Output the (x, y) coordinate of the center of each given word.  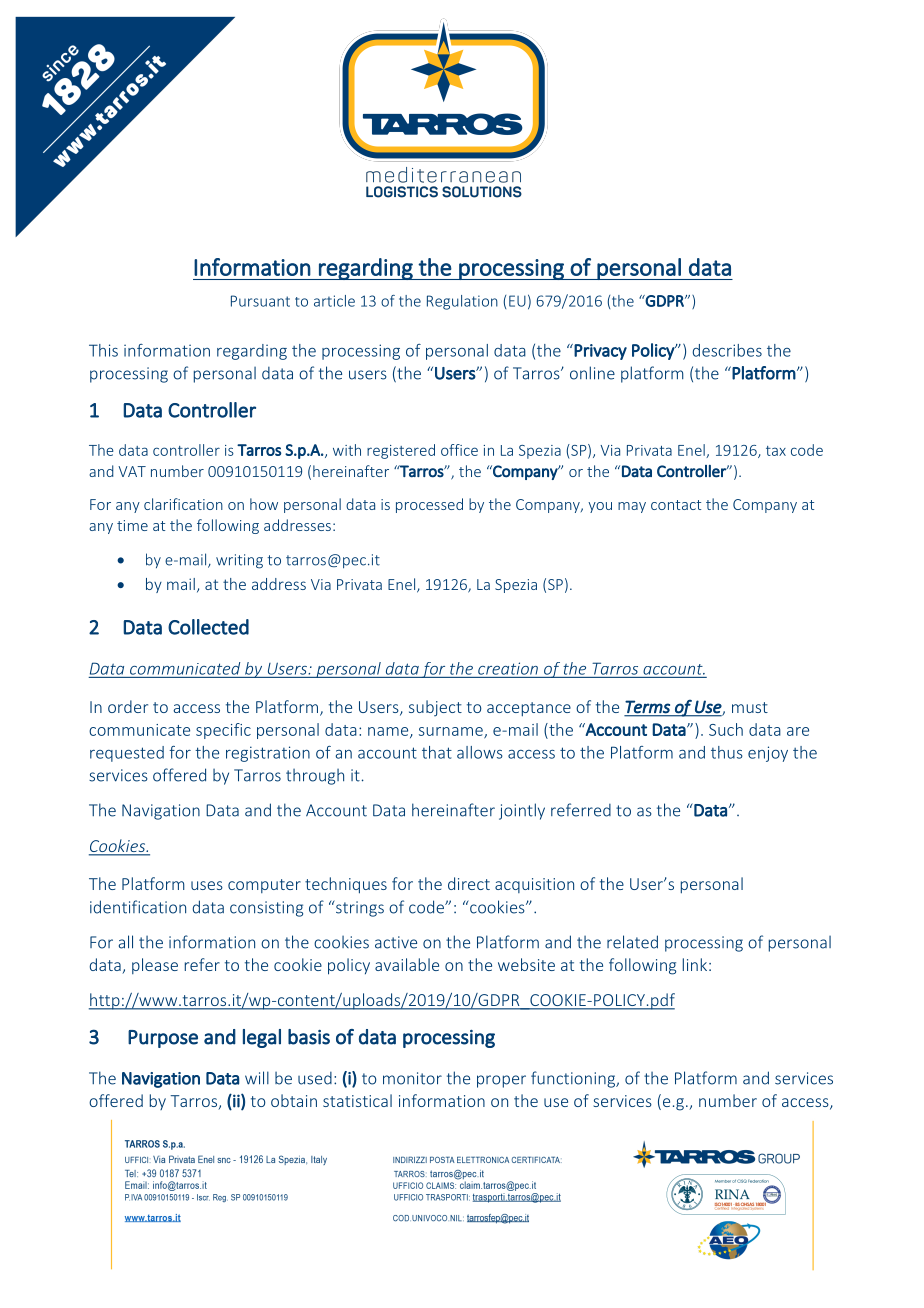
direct (469, 883)
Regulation (462, 302)
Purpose (163, 1039)
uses (207, 885)
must (750, 707)
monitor (412, 1078)
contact (676, 505)
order (128, 706)
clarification (183, 504)
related (632, 942)
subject (435, 708)
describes (727, 350)
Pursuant (260, 301)
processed (429, 505)
